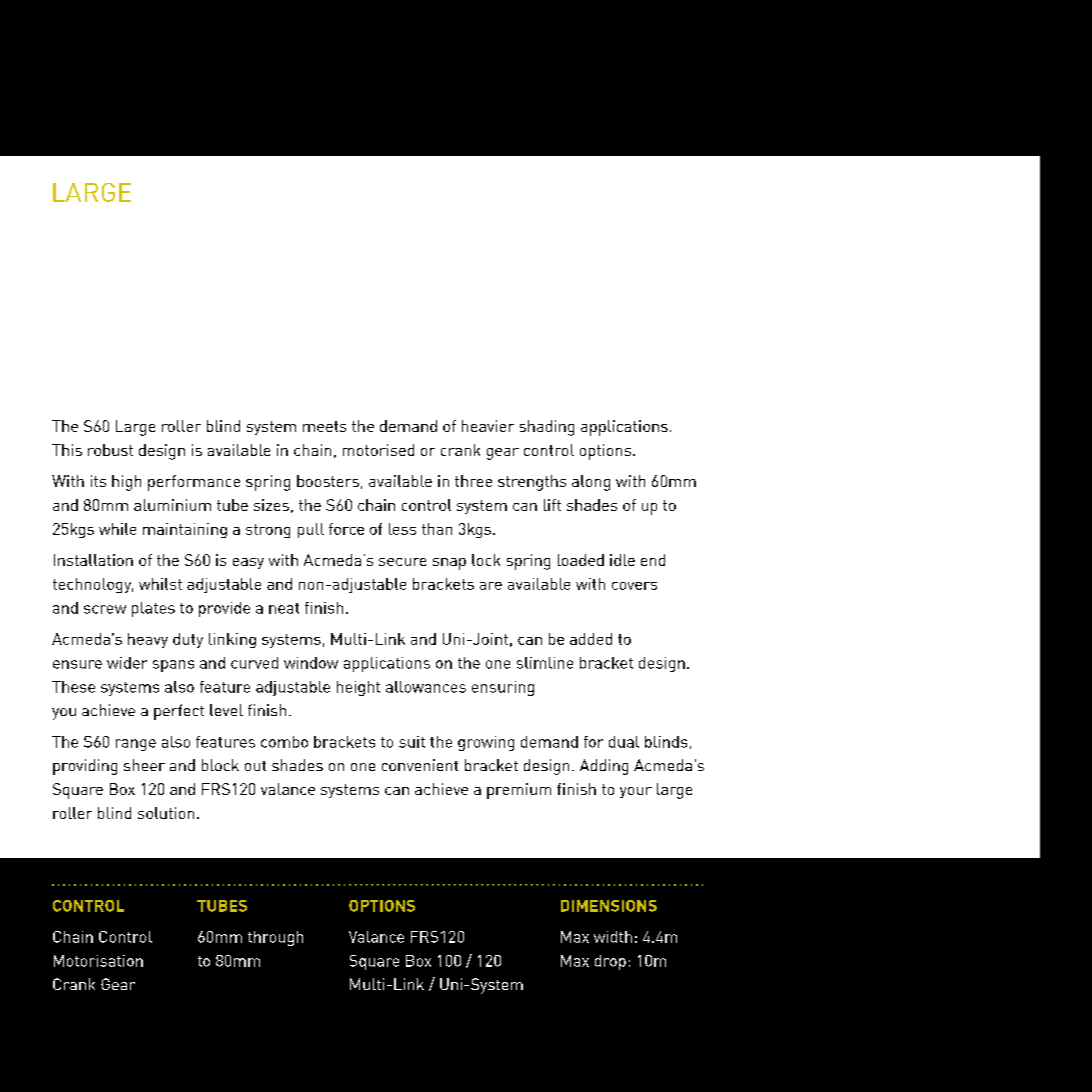 This screenshot has height=1092, width=1092. What do you see at coordinates (378, 450) in the screenshot?
I see `motorised` at bounding box center [378, 450].
